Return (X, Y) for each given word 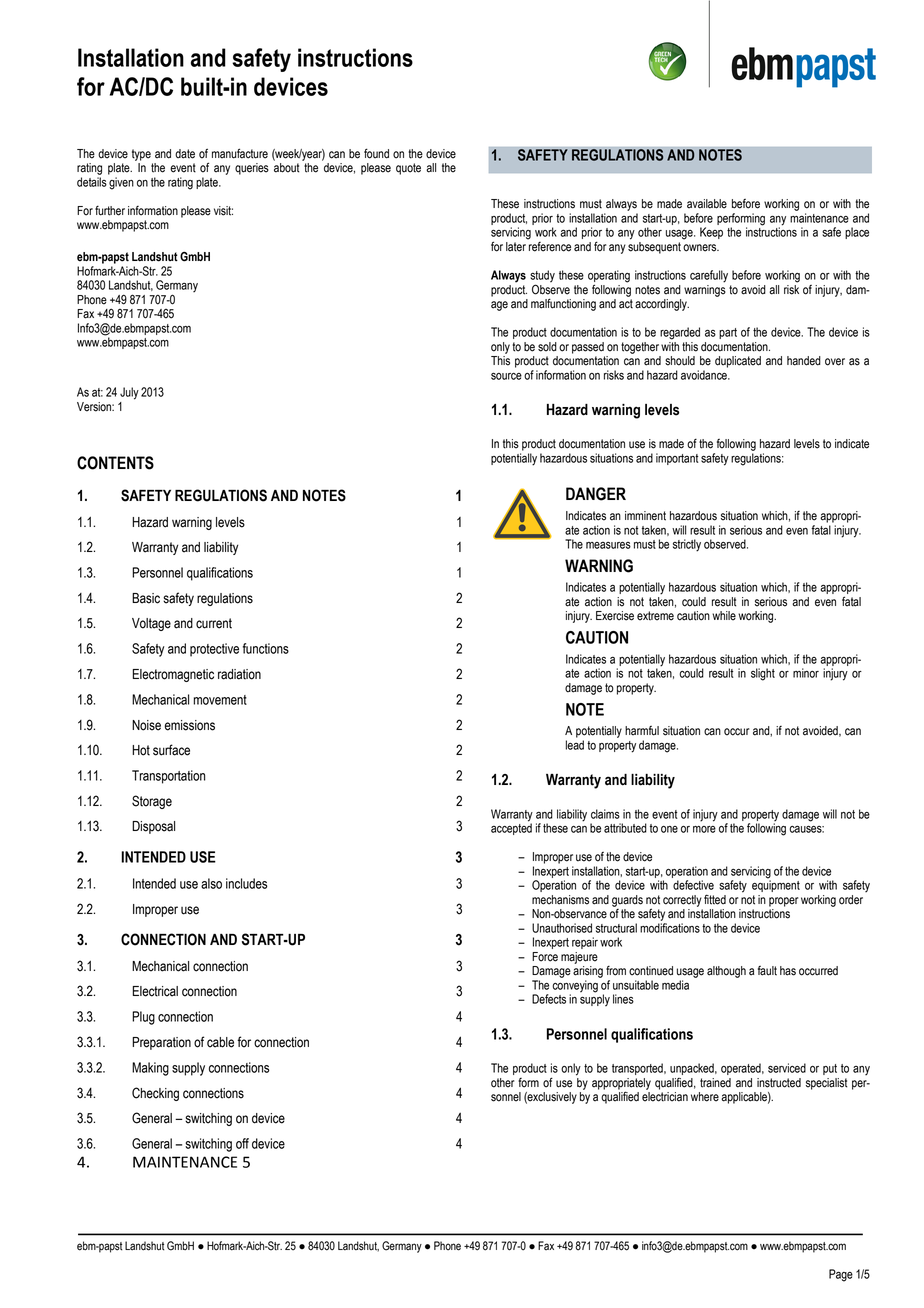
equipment (776, 885)
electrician (665, 1097)
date (185, 154)
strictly (687, 545)
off (242, 1143)
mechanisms (560, 900)
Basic (146, 598)
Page (841, 1275)
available (707, 204)
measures (608, 545)
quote (408, 169)
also (211, 883)
